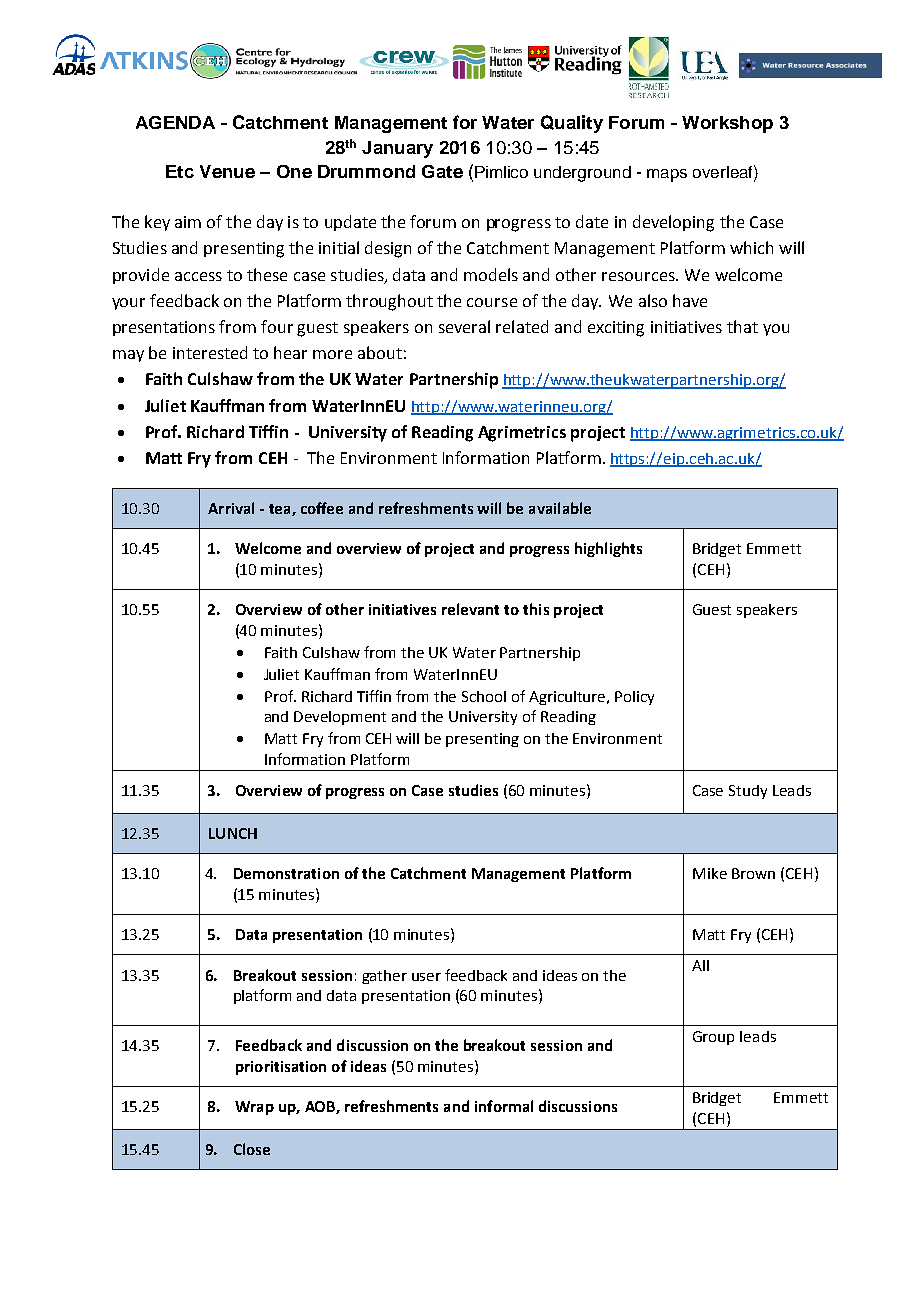 The image size is (924, 1308). Describe the element at coordinates (710, 873) in the screenshot. I see `Mike` at that location.
